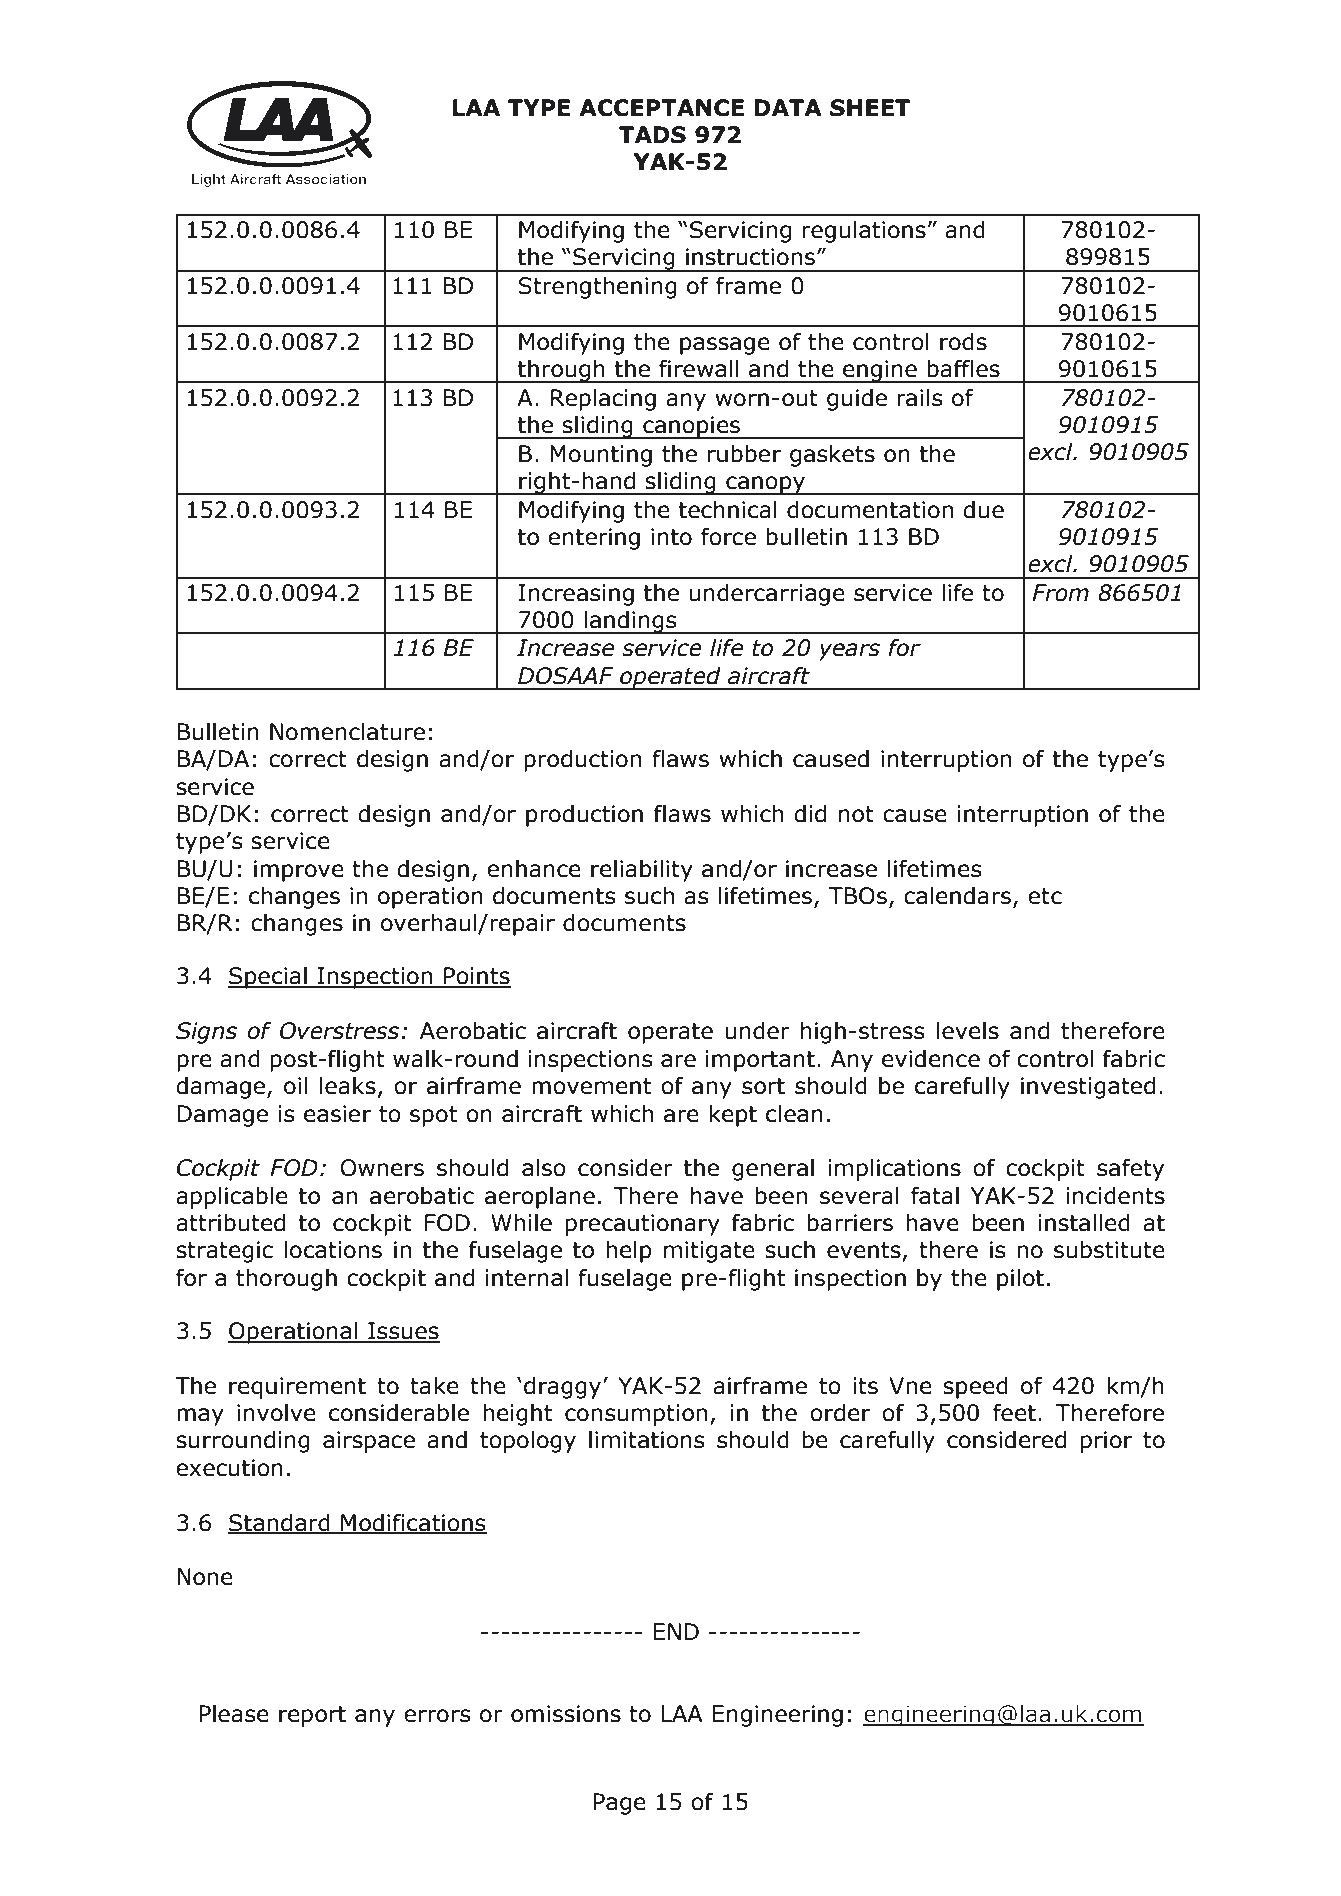  I want to click on Strengthening, so click(597, 287).
